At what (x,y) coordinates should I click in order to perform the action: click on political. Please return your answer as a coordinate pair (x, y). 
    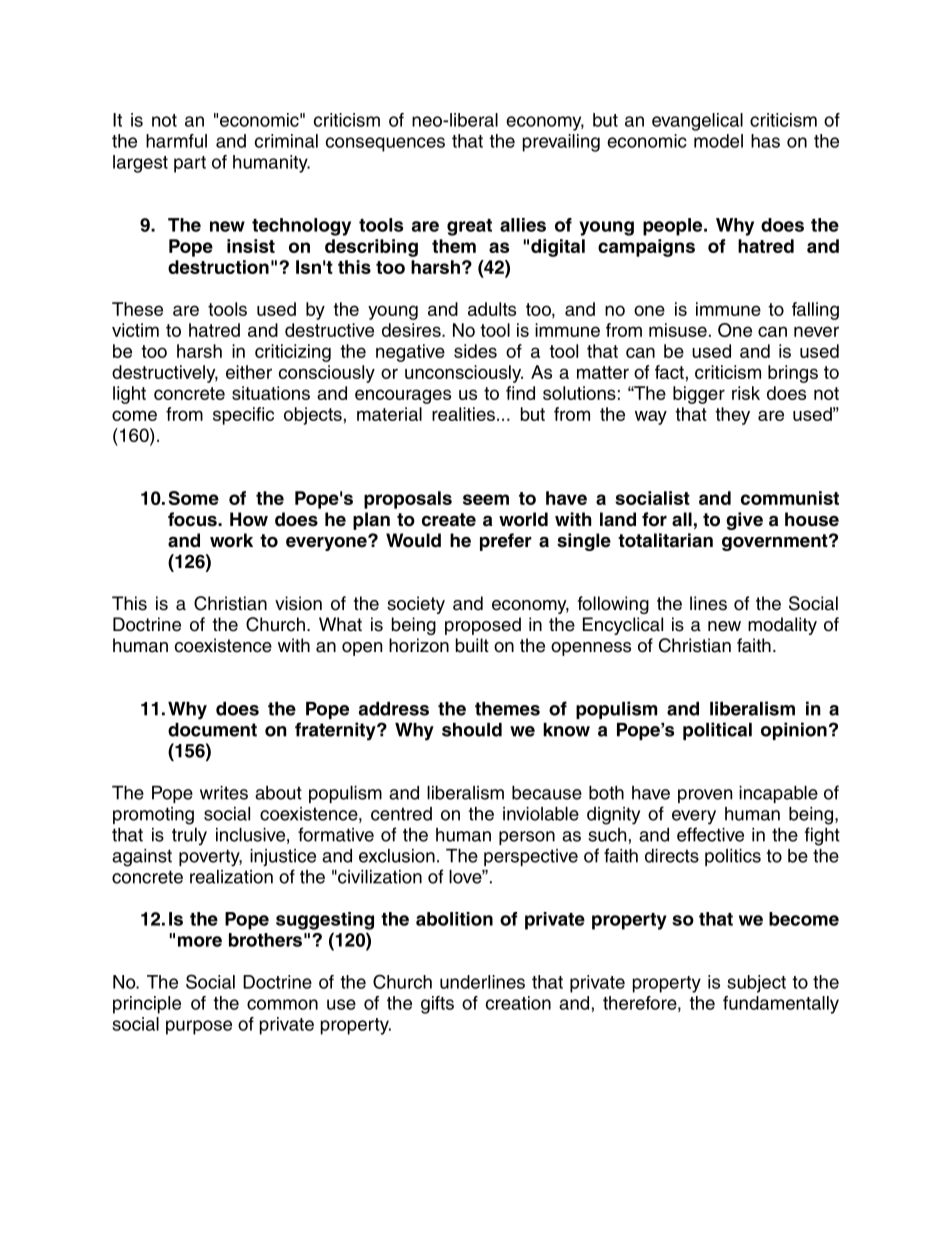
    Looking at the image, I should click on (717, 731).
